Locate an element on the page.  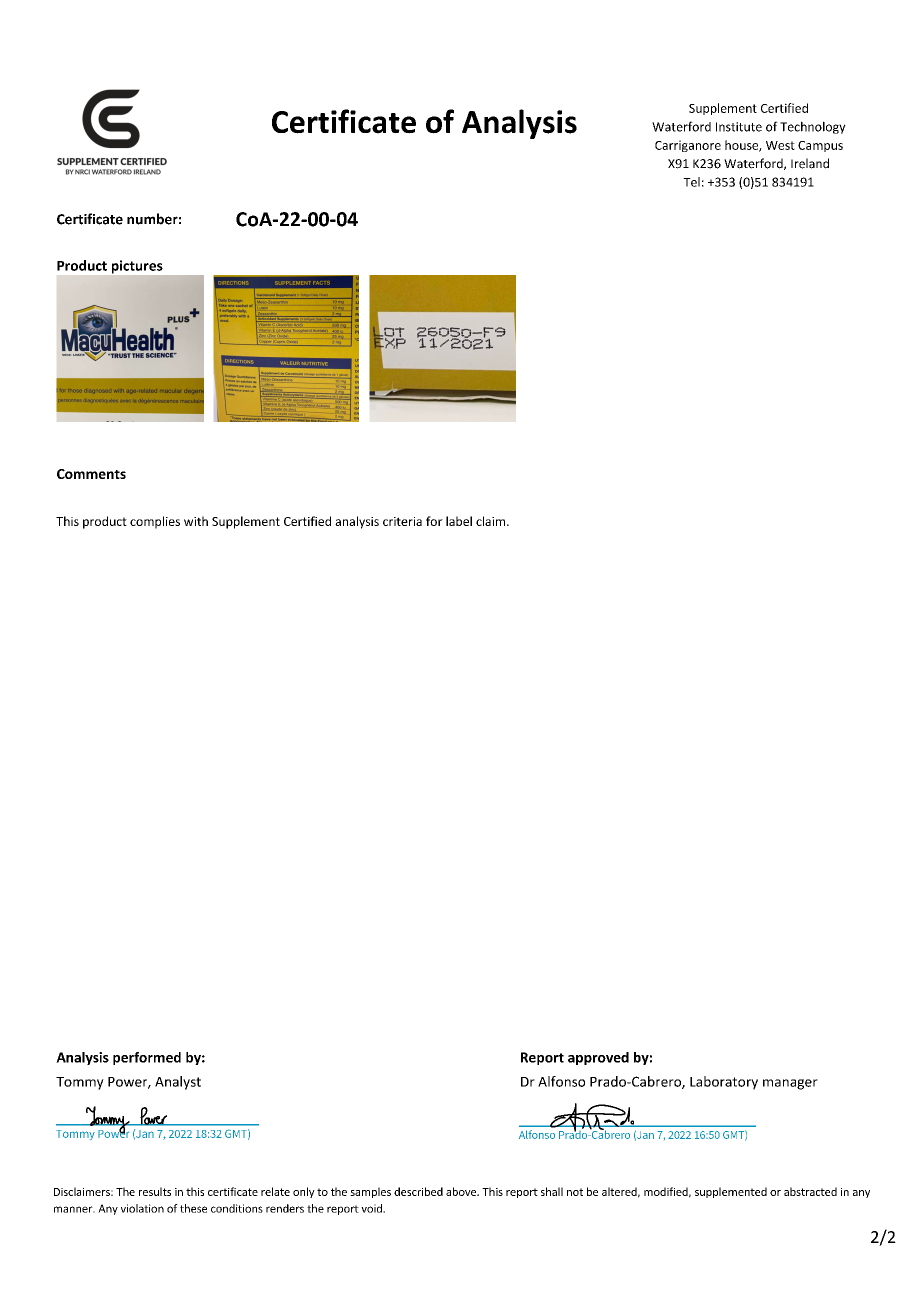
results is located at coordinates (155, 1191).
